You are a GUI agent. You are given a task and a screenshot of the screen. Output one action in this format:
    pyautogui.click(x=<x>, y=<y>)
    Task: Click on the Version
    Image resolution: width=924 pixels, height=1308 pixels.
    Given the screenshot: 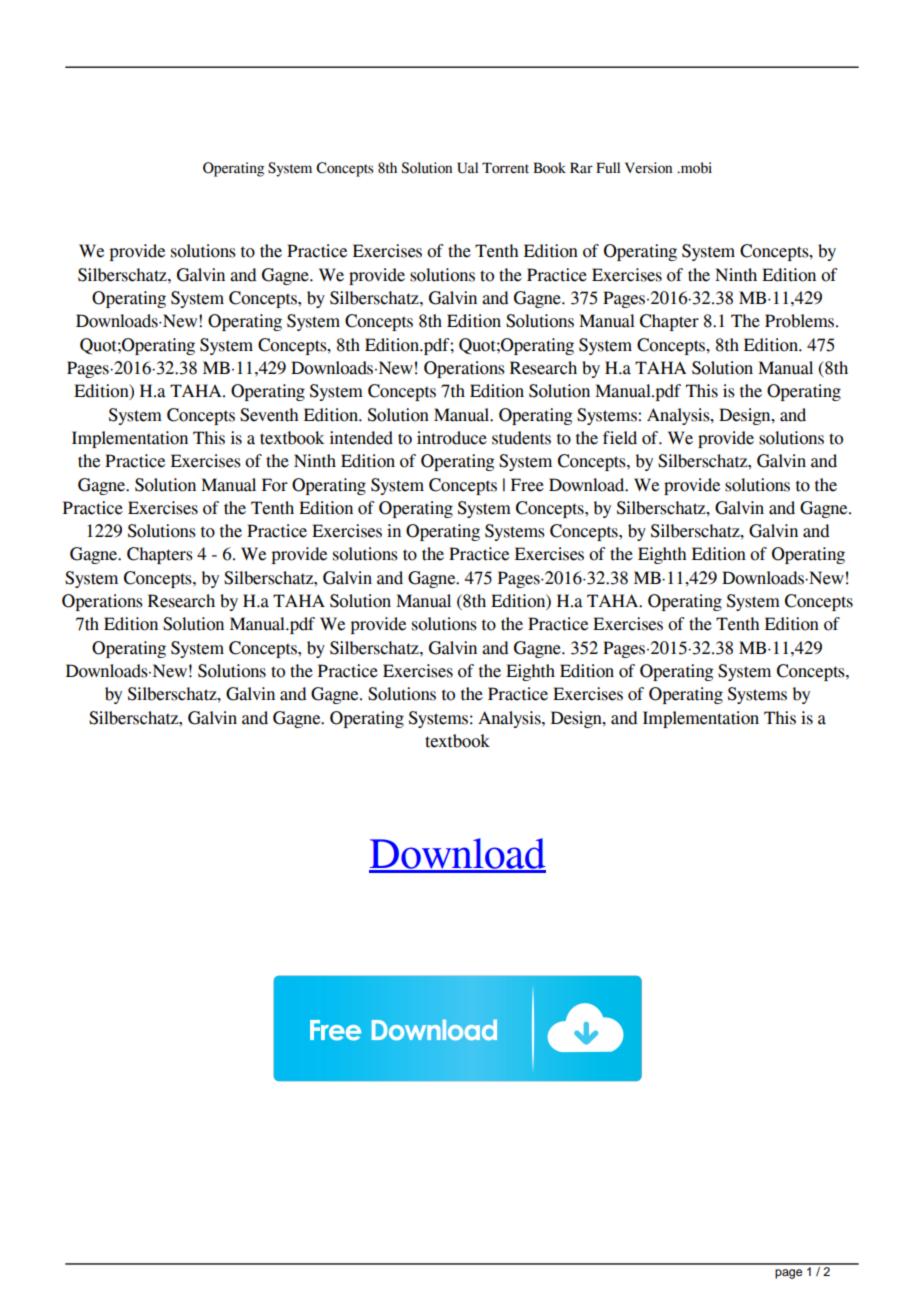 What is the action you would take?
    pyautogui.click(x=648, y=168)
